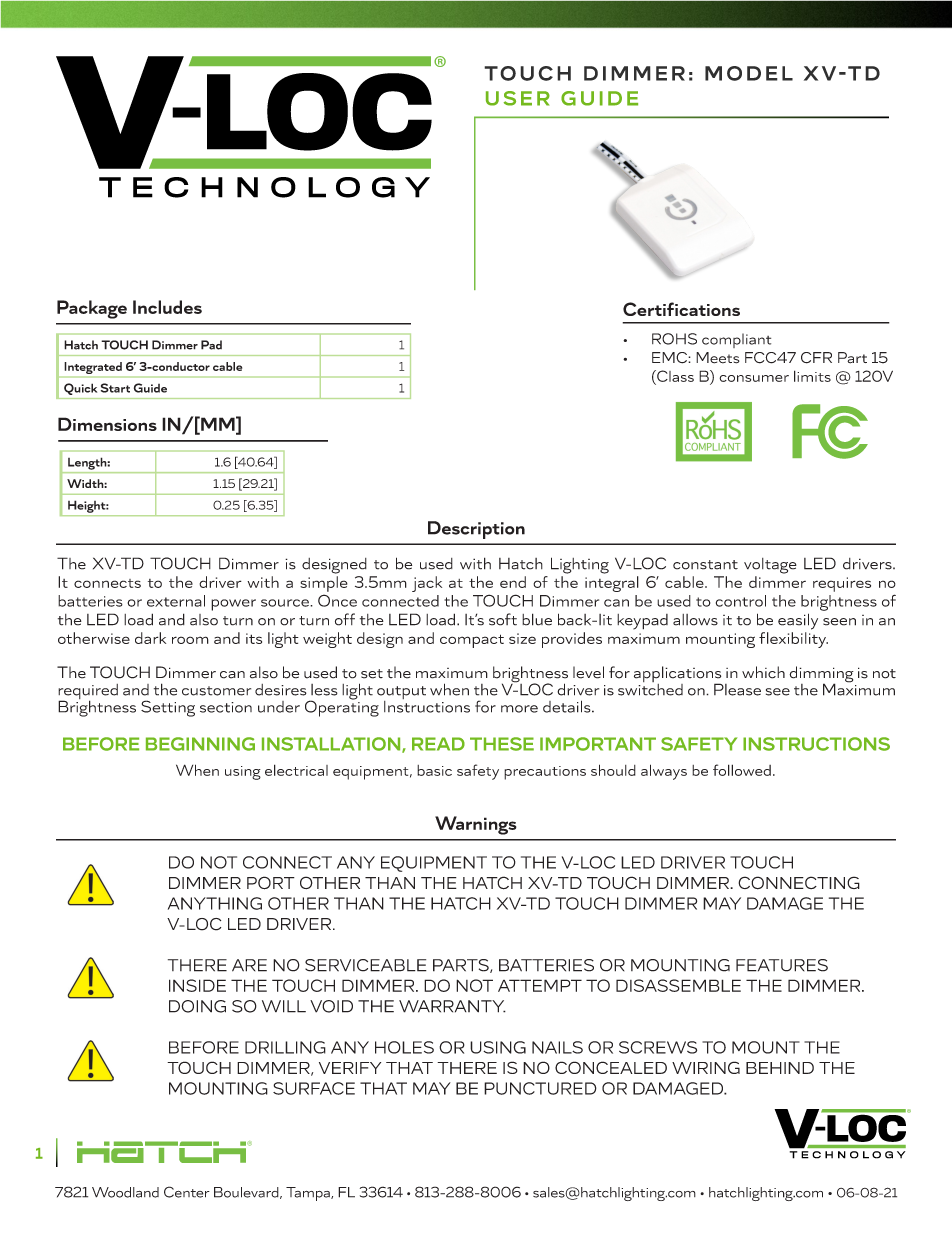 The width and height of the image is (952, 1233). I want to click on compact, so click(472, 641).
